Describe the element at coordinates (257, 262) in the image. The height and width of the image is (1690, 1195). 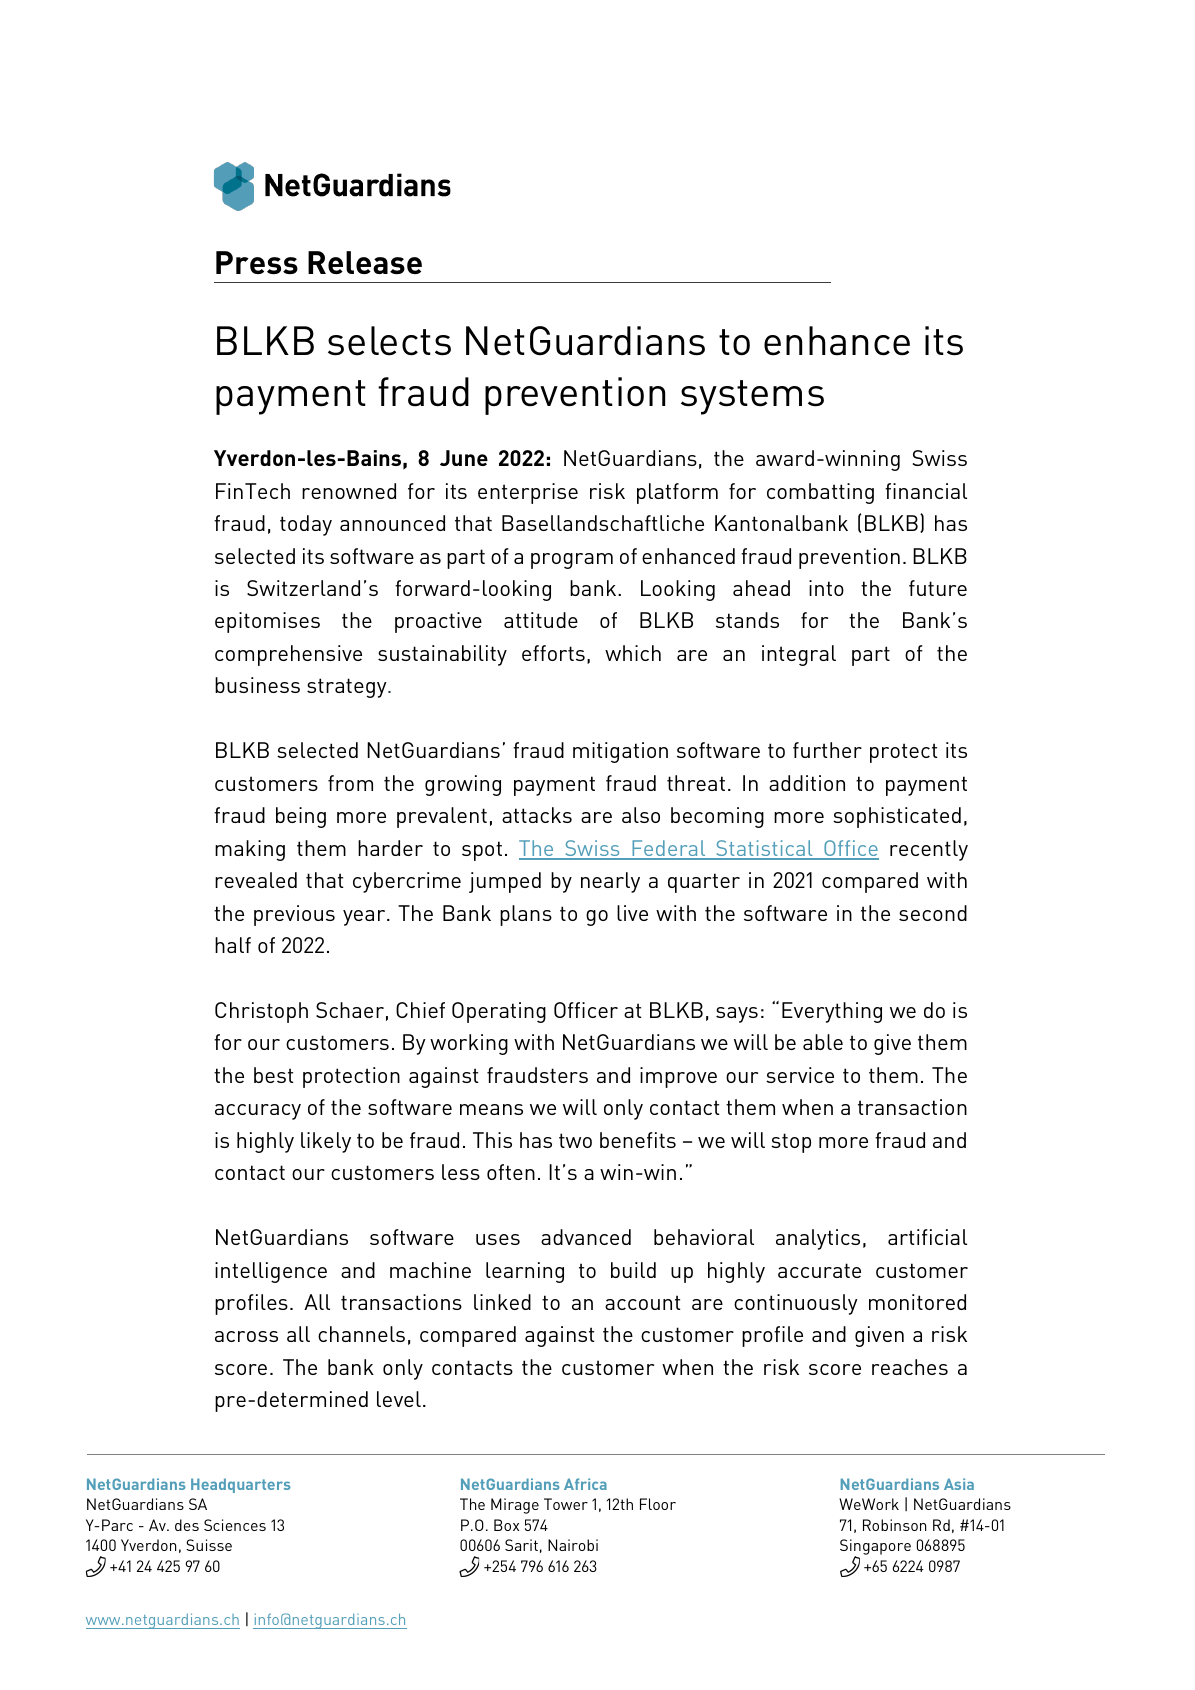
I see `Press` at that location.
